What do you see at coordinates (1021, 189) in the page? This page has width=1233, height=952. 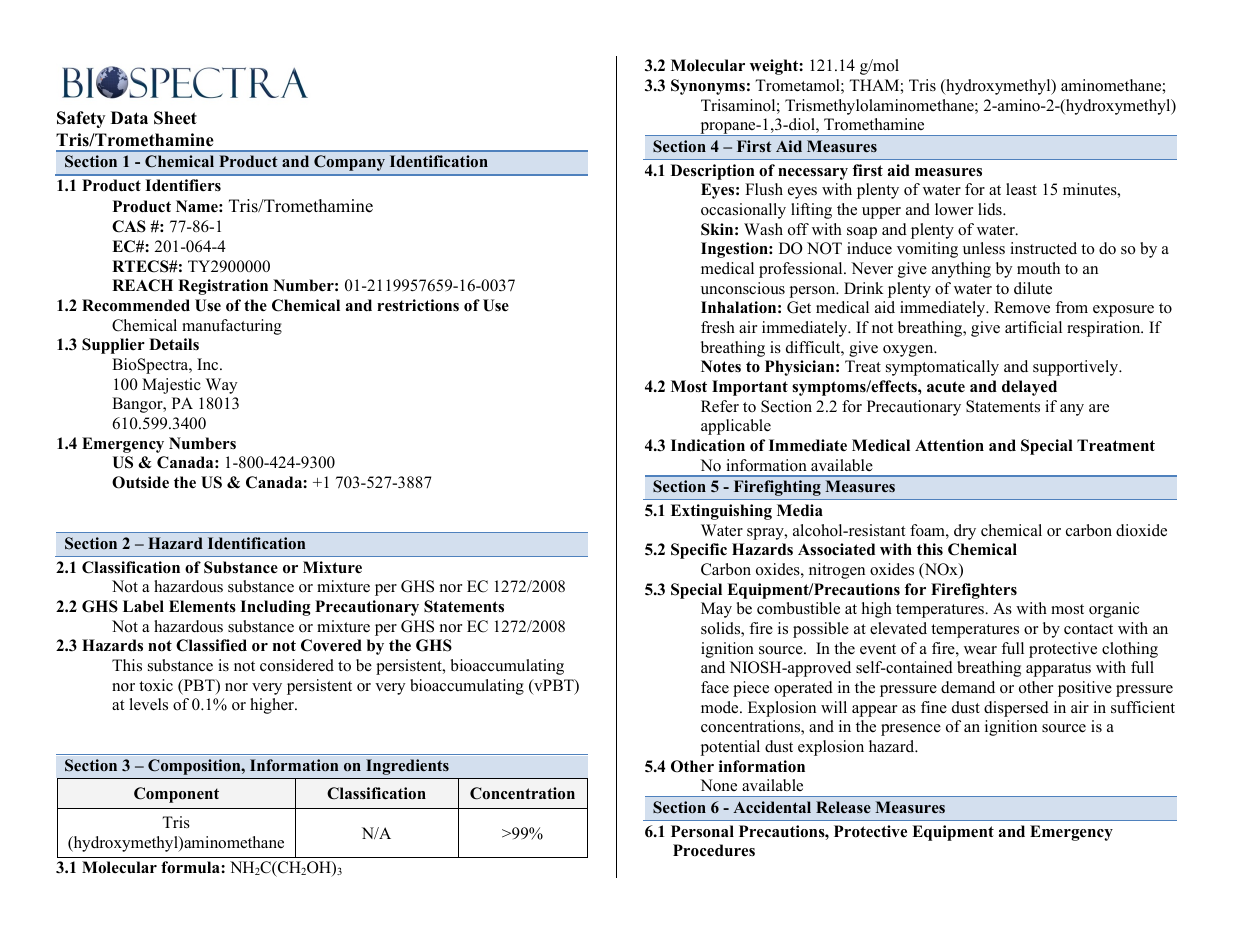 I see `least` at bounding box center [1021, 189].
